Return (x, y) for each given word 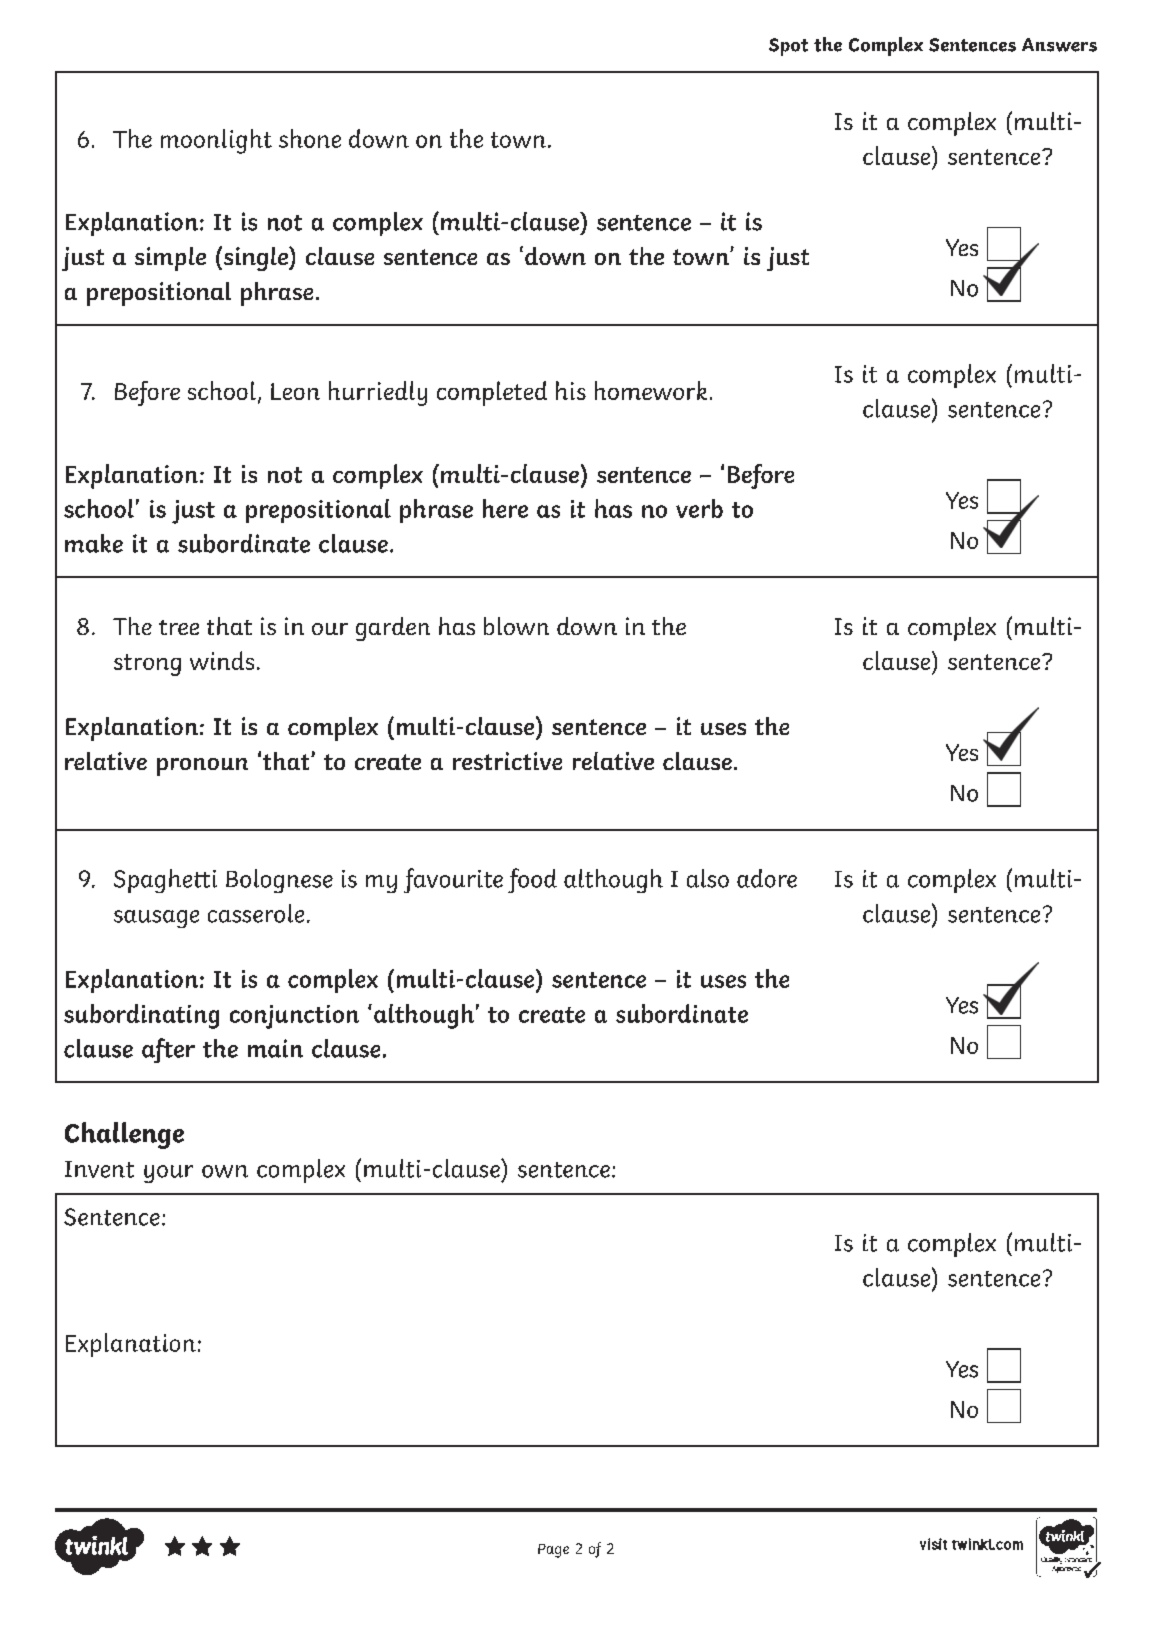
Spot (788, 47)
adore (767, 878)
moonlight (216, 141)
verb (699, 508)
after (168, 1050)
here (505, 508)
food (532, 880)
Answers (1059, 45)
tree (179, 627)
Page (553, 1551)
